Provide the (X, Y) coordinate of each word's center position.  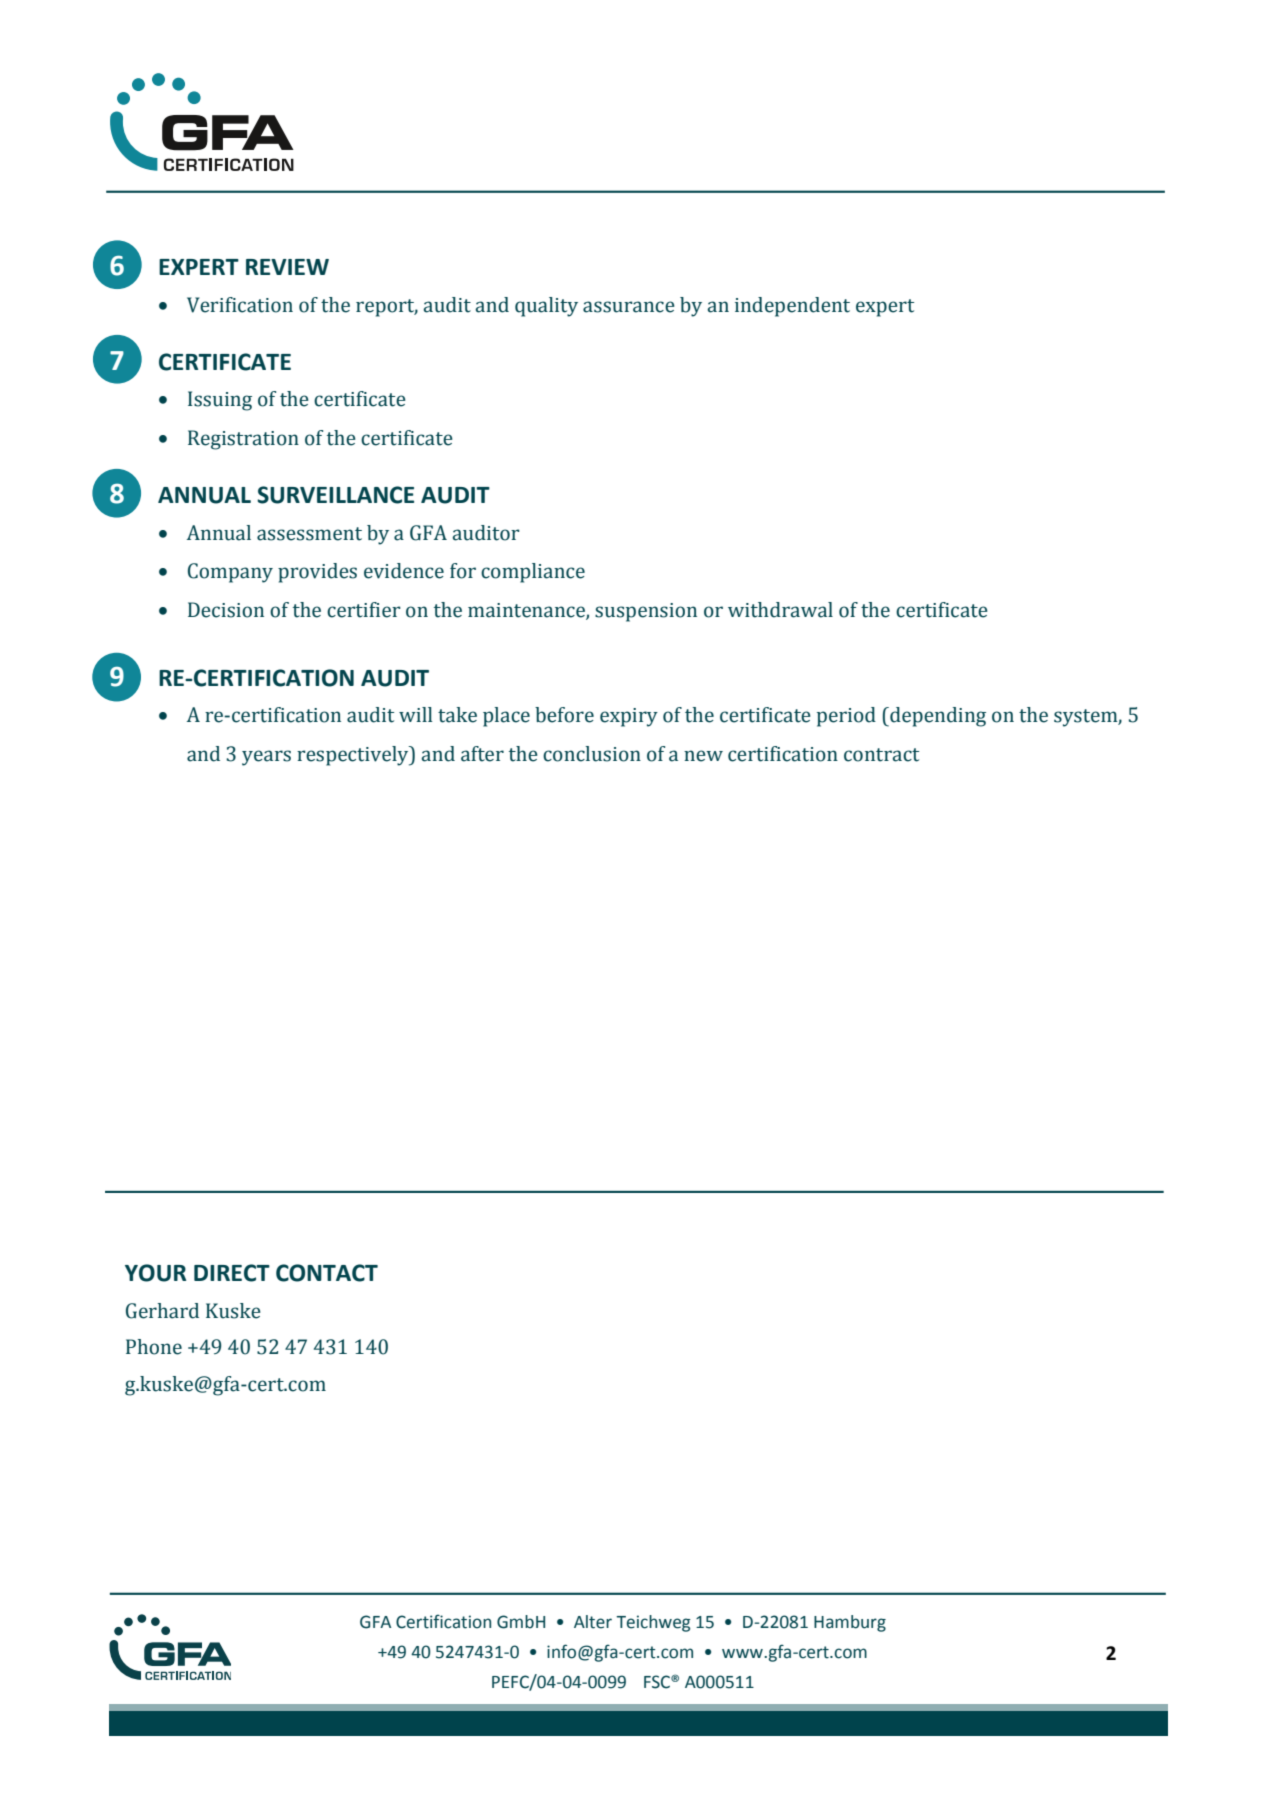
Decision (226, 610)
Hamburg (850, 1623)
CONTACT (327, 1273)
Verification (240, 305)
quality (546, 307)
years (266, 758)
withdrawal (780, 610)
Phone (154, 1347)
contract (881, 755)
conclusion (592, 754)
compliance (533, 573)
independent (792, 307)
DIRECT (232, 1273)
